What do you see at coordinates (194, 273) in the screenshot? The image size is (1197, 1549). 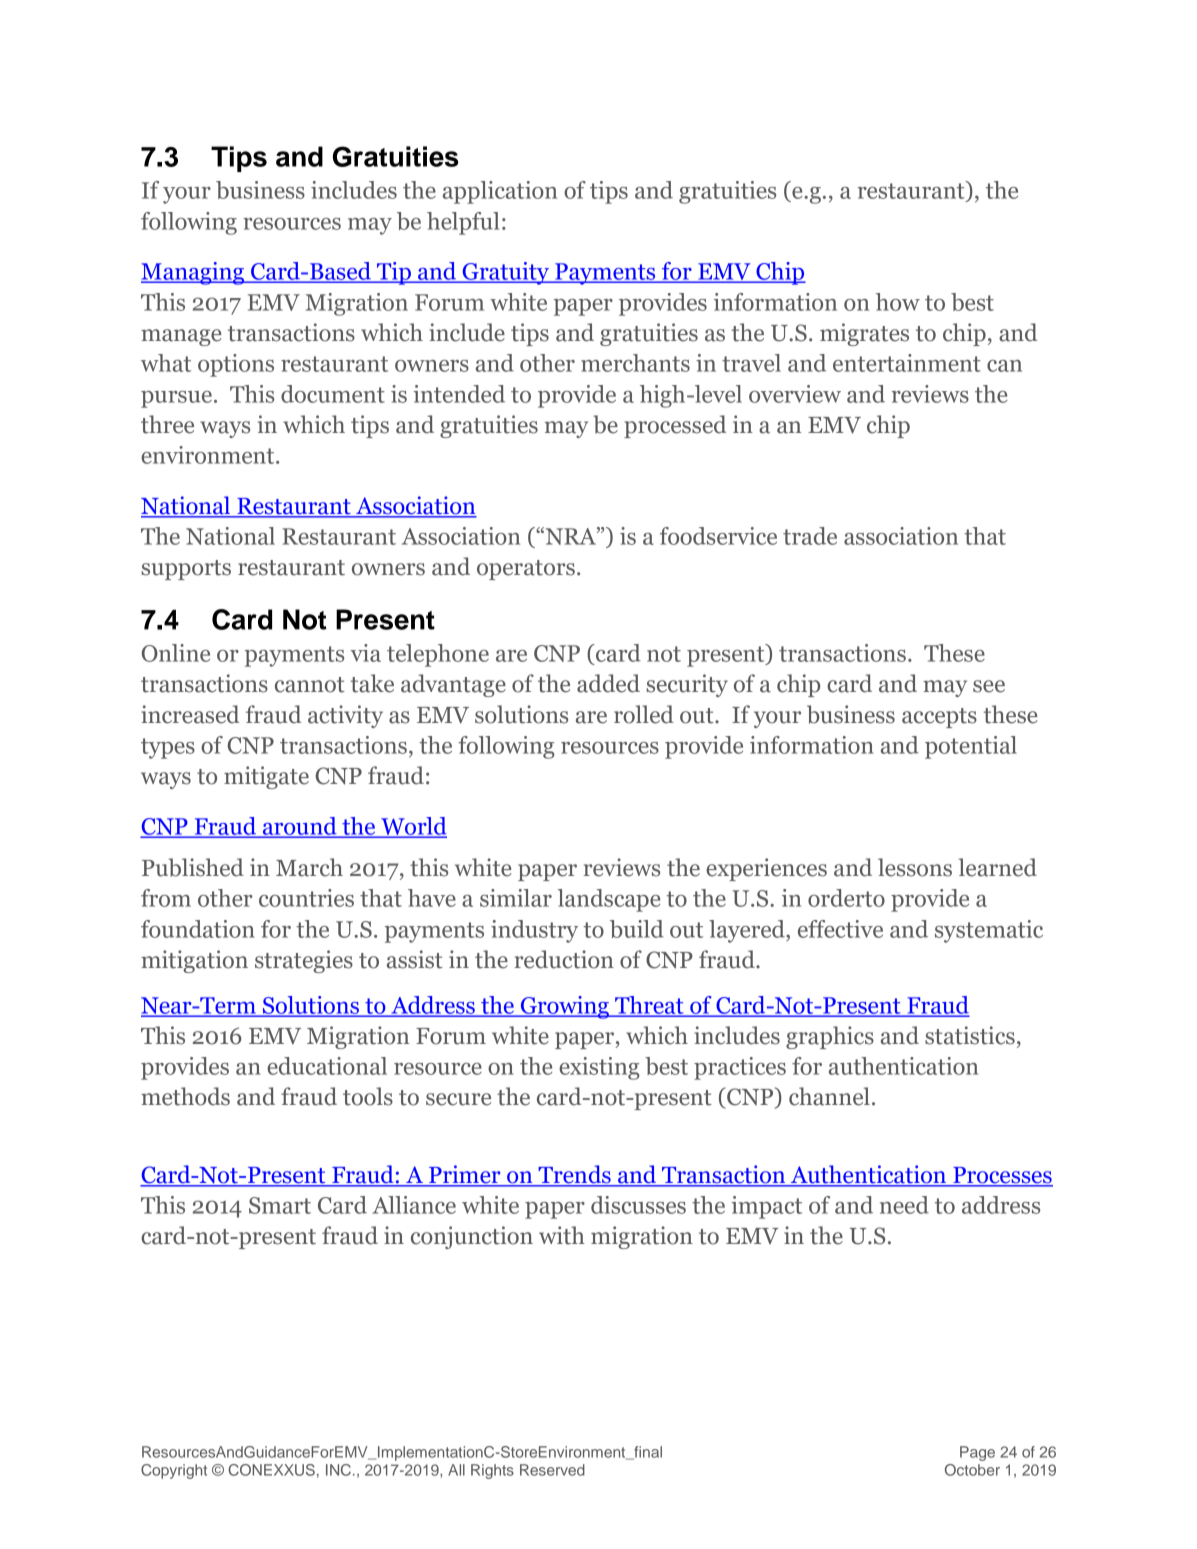 I see `Managing` at bounding box center [194, 273].
